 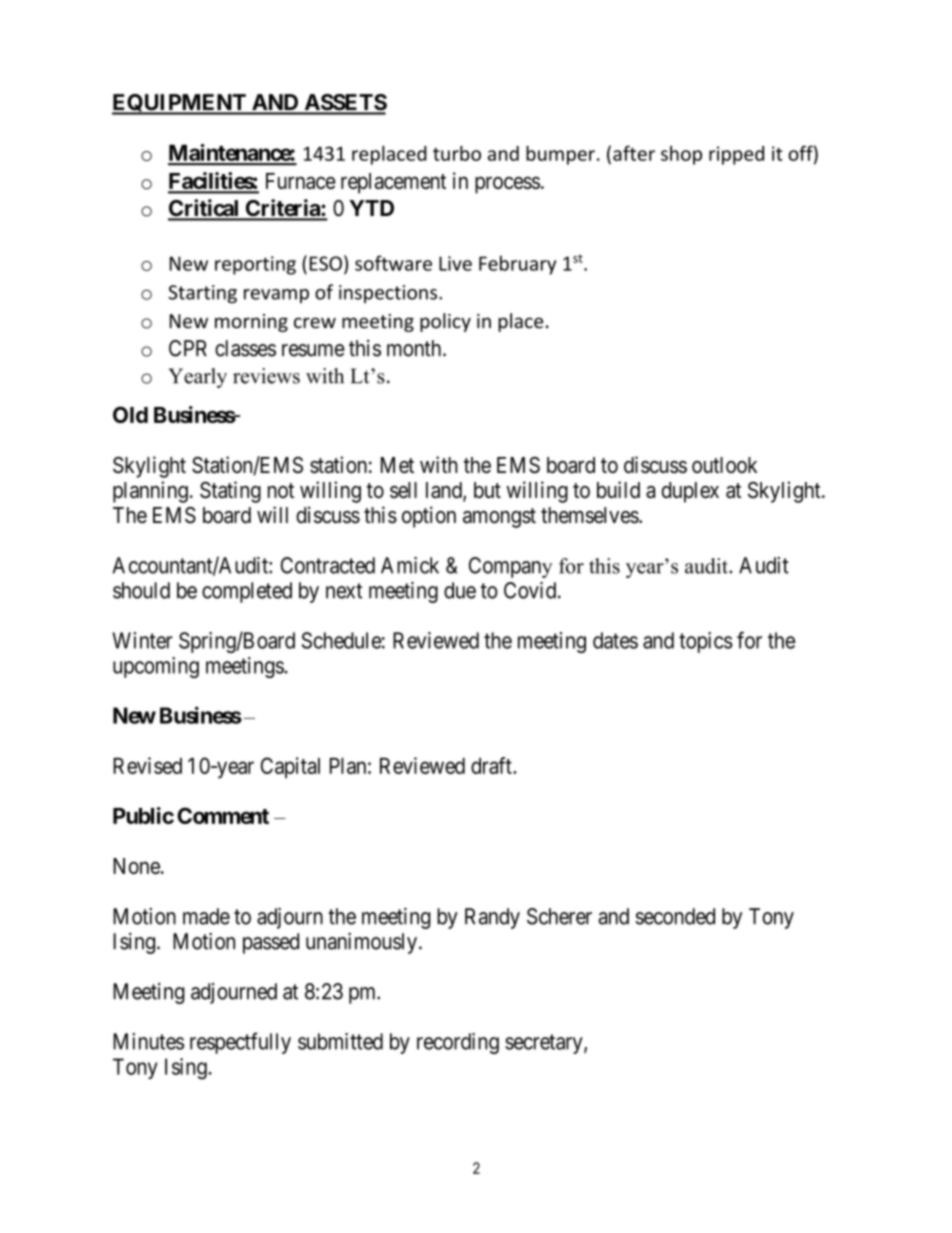 What do you see at coordinates (458, 1043) in the page?
I see `recording` at bounding box center [458, 1043].
